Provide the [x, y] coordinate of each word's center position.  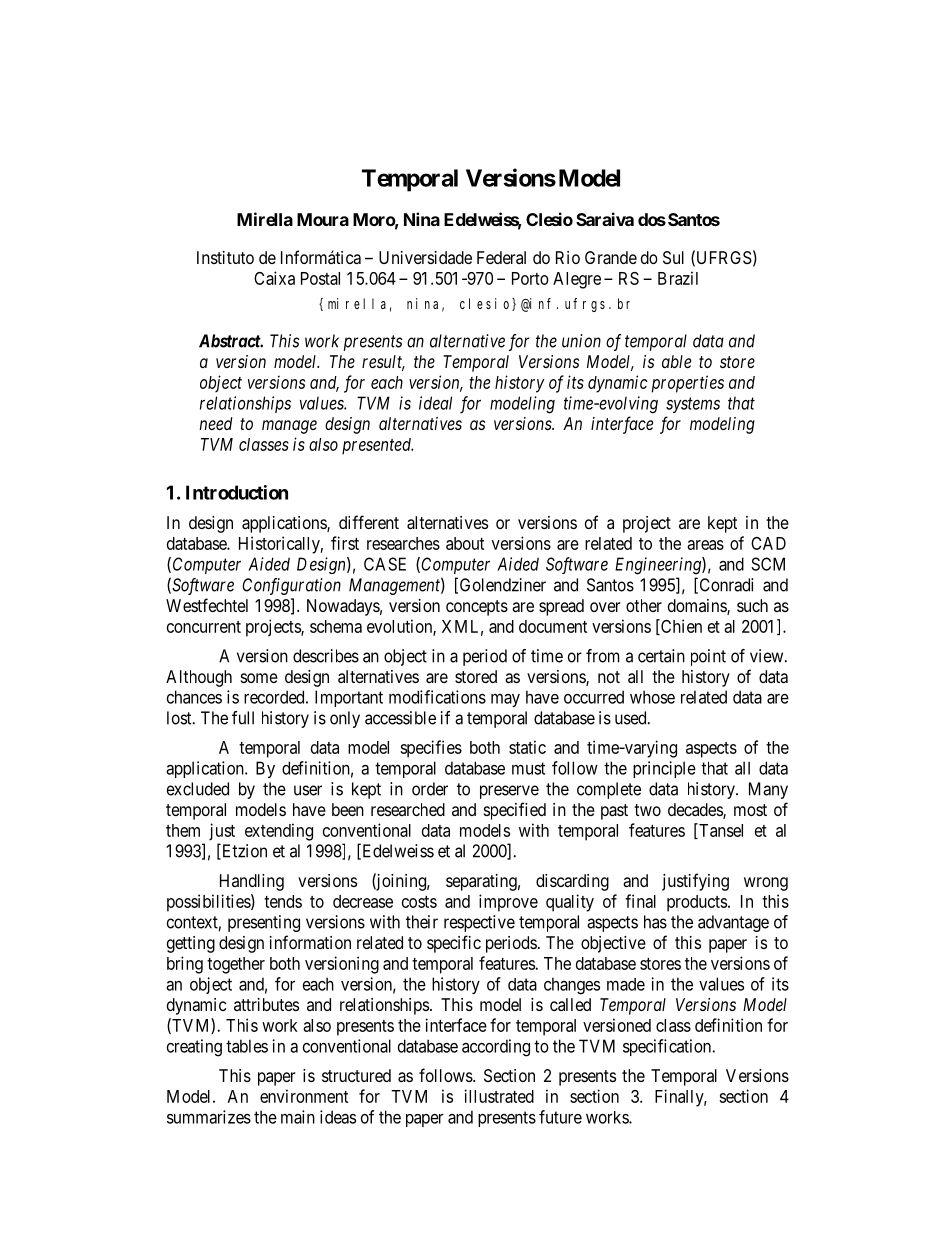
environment [304, 1096]
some [259, 678]
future [560, 1117]
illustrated [499, 1096]
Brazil [678, 278]
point [708, 657]
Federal [501, 257]
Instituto [225, 257]
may [505, 700]
